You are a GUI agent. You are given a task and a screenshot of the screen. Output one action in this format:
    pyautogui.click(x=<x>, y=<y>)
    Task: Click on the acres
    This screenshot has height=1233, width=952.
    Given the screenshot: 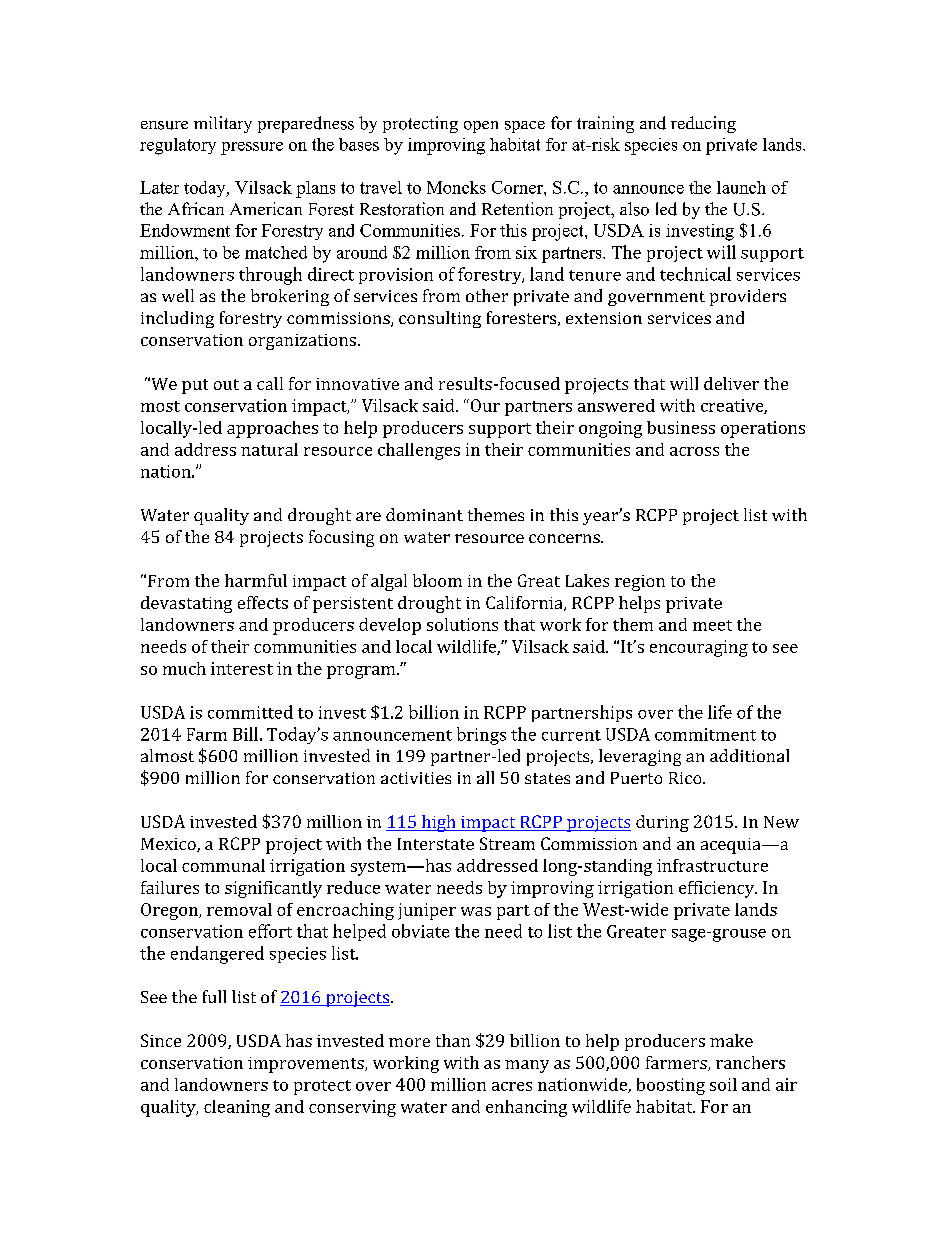 What is the action you would take?
    pyautogui.click(x=512, y=1086)
